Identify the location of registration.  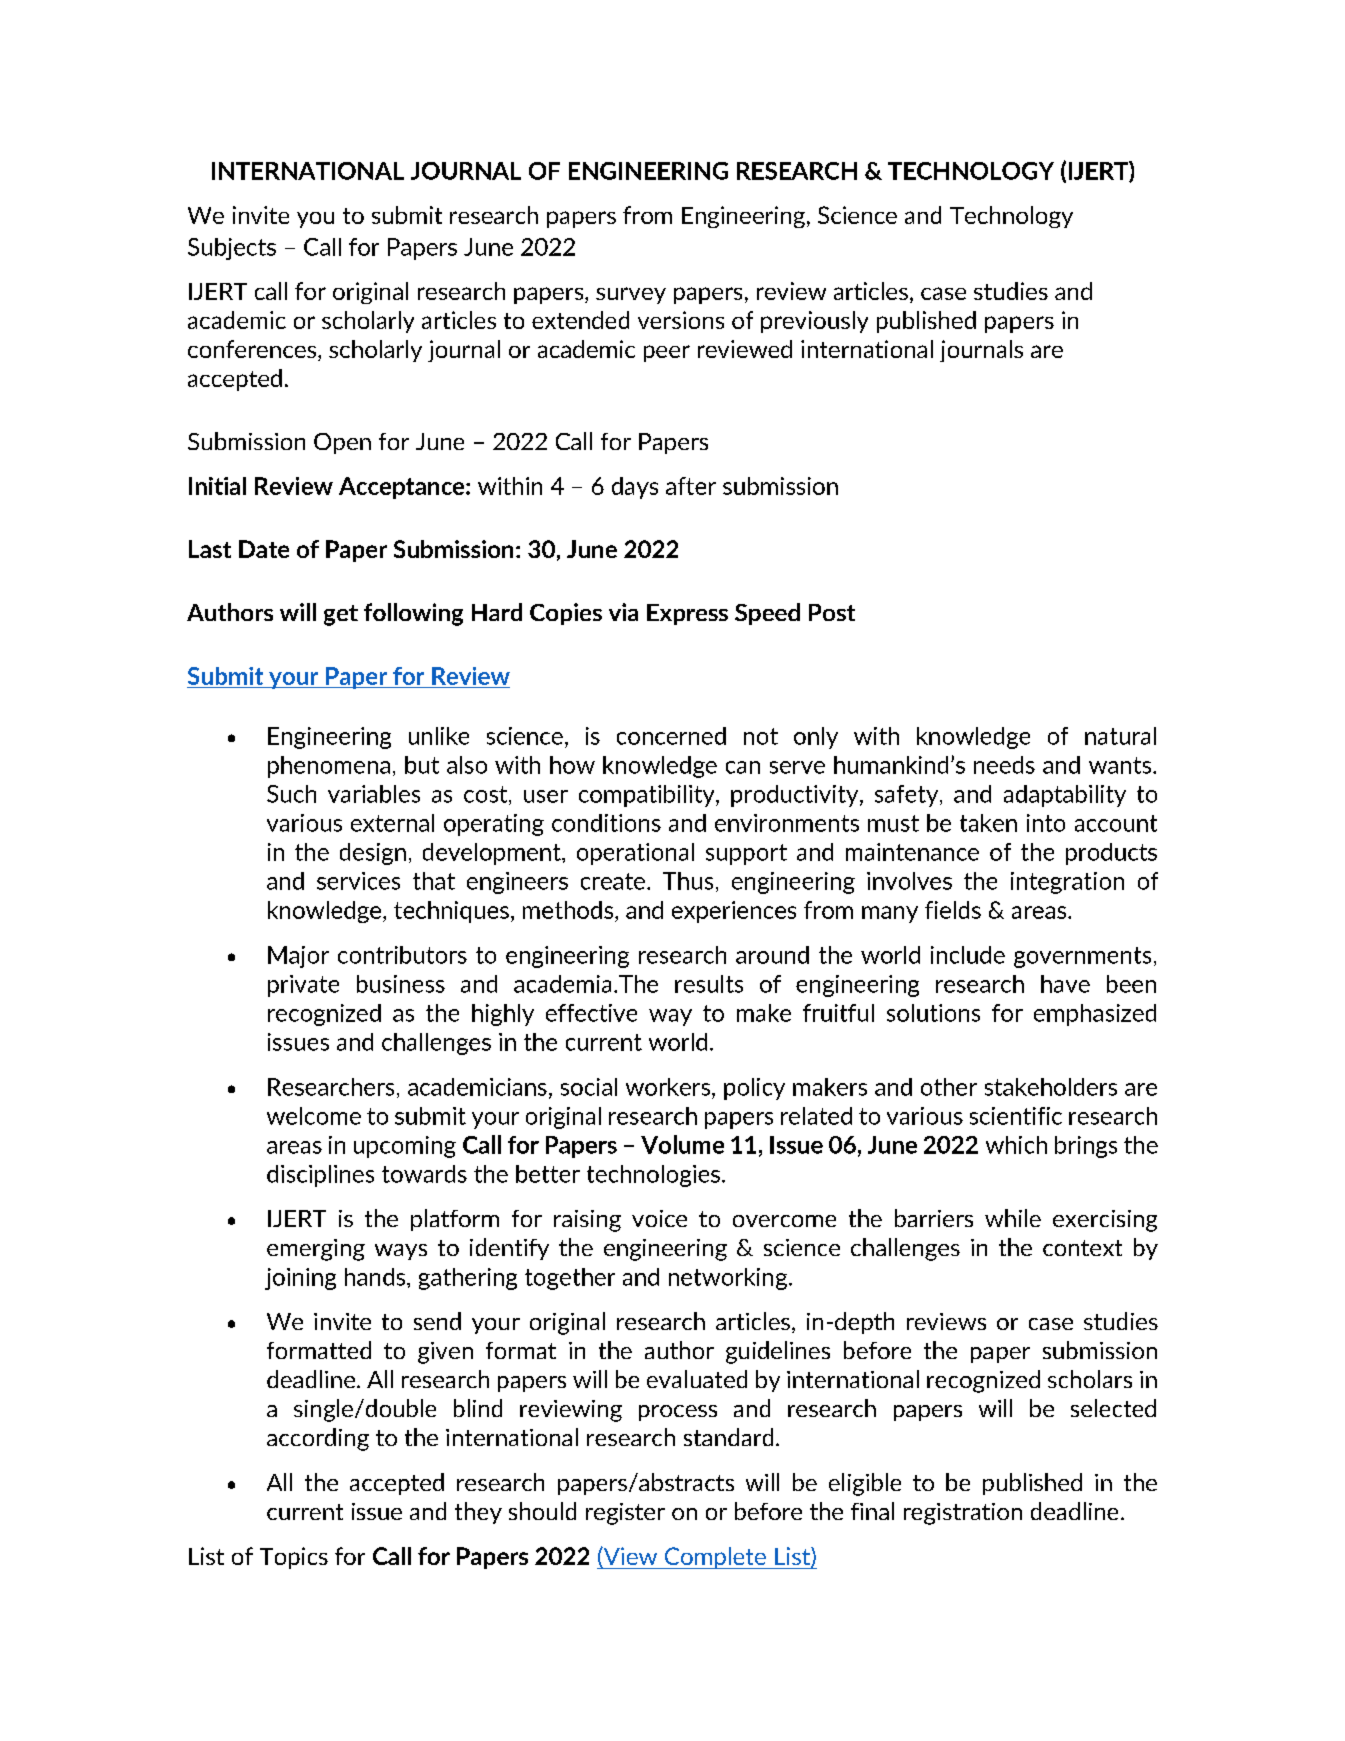
(963, 1514).
